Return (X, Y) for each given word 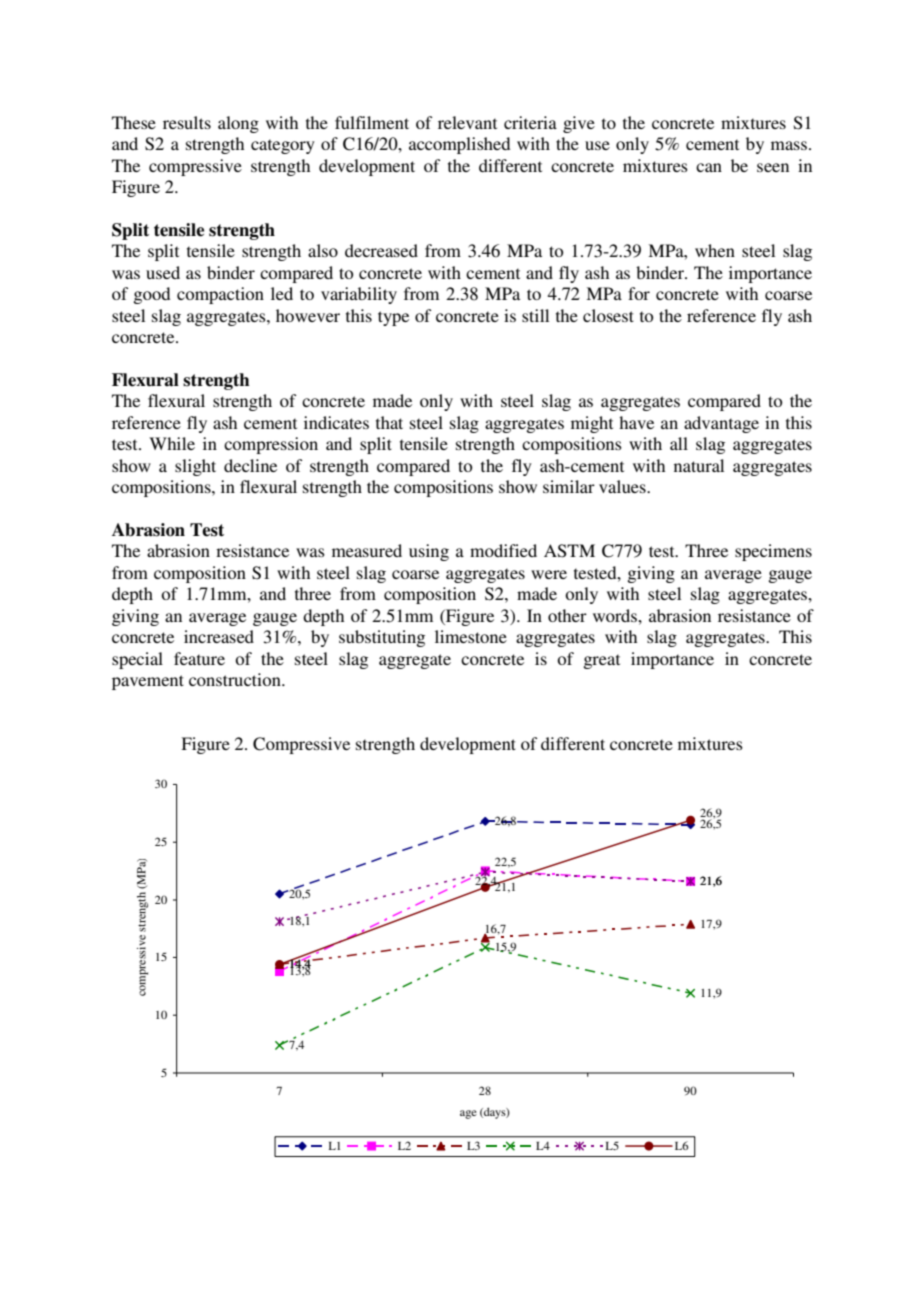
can (709, 167)
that (389, 422)
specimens (773, 552)
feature (199, 658)
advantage (721, 424)
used (163, 272)
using (429, 552)
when (715, 250)
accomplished (459, 145)
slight (195, 467)
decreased (381, 250)
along (238, 124)
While (172, 443)
